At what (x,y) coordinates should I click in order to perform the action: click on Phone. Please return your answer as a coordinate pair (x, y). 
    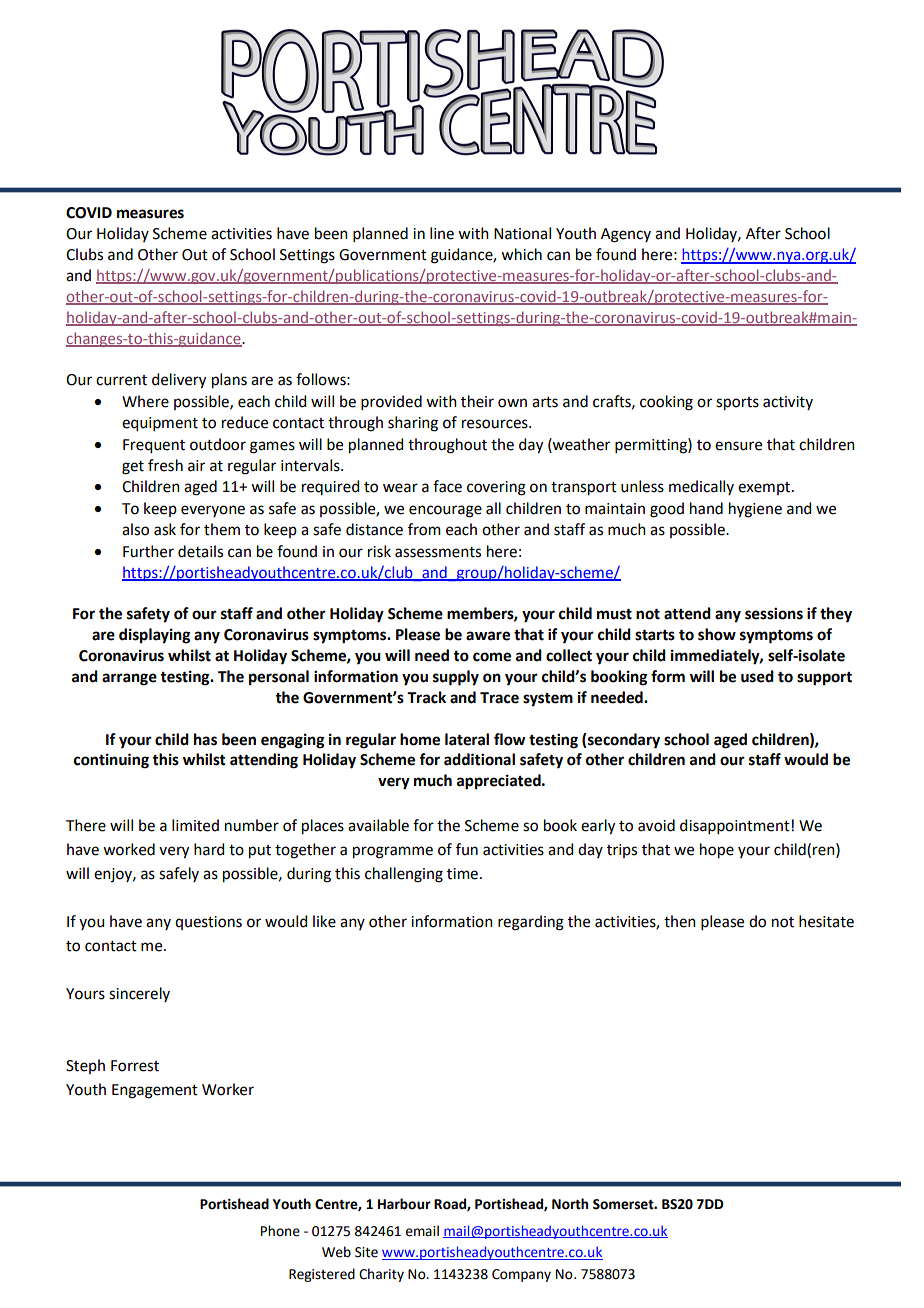
    Looking at the image, I should click on (280, 1231).
